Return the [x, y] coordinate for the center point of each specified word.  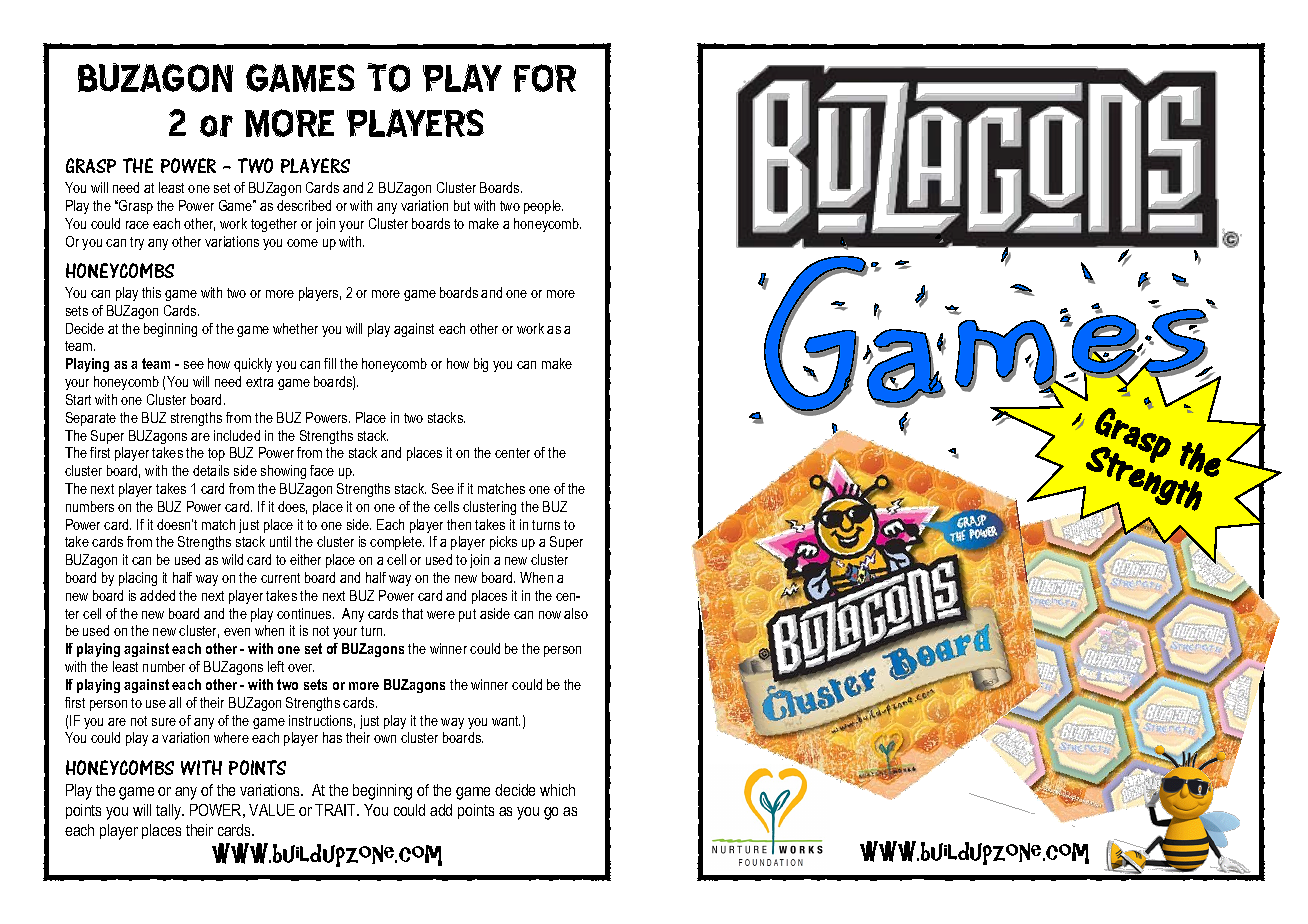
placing [138, 579]
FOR [545, 78]
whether [295, 328]
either [305, 559]
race [137, 225]
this [151, 292]
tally [170, 812]
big [481, 365]
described [304, 205]
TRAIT [337, 810]
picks [503, 543]
